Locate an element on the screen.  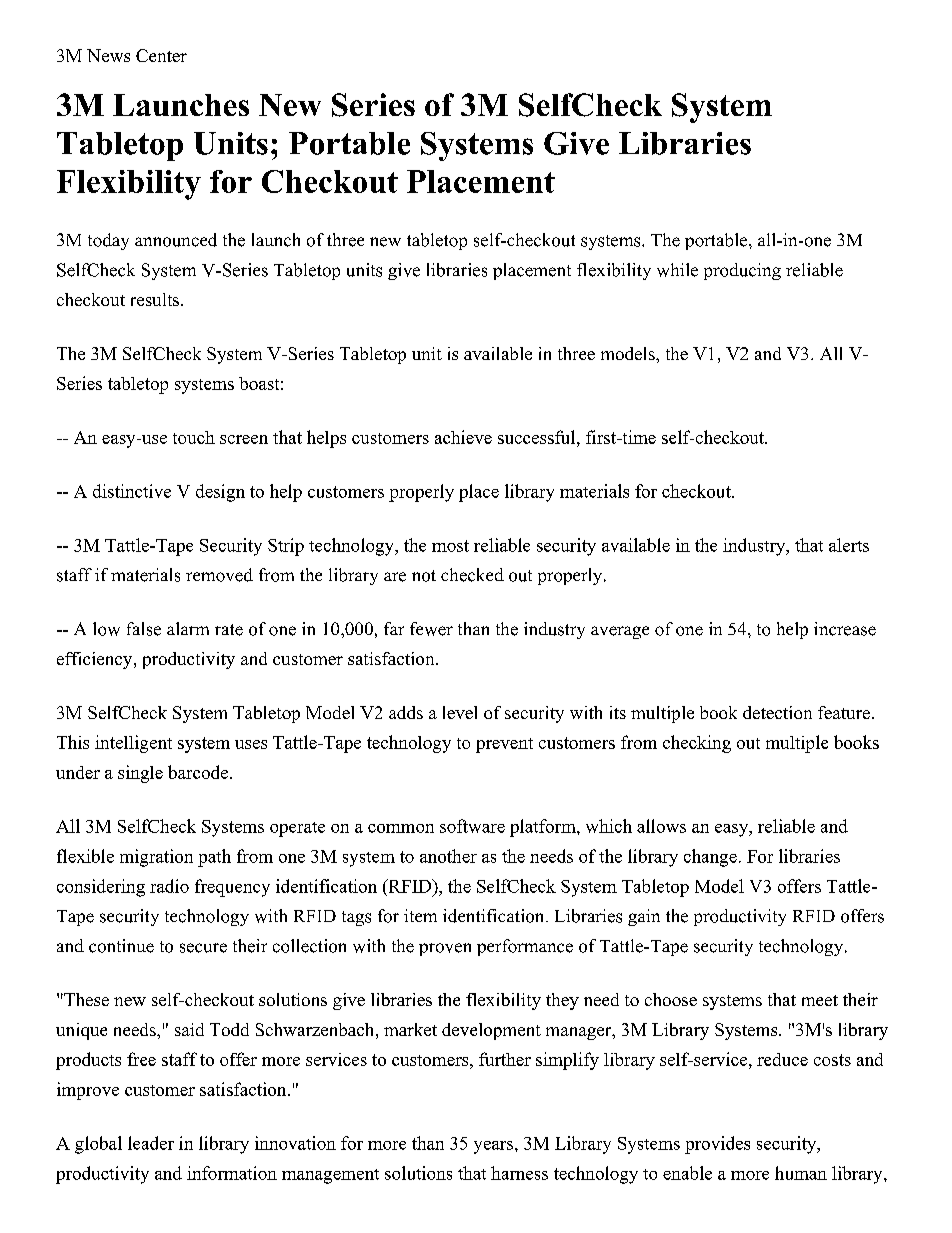
software is located at coordinates (472, 826).
